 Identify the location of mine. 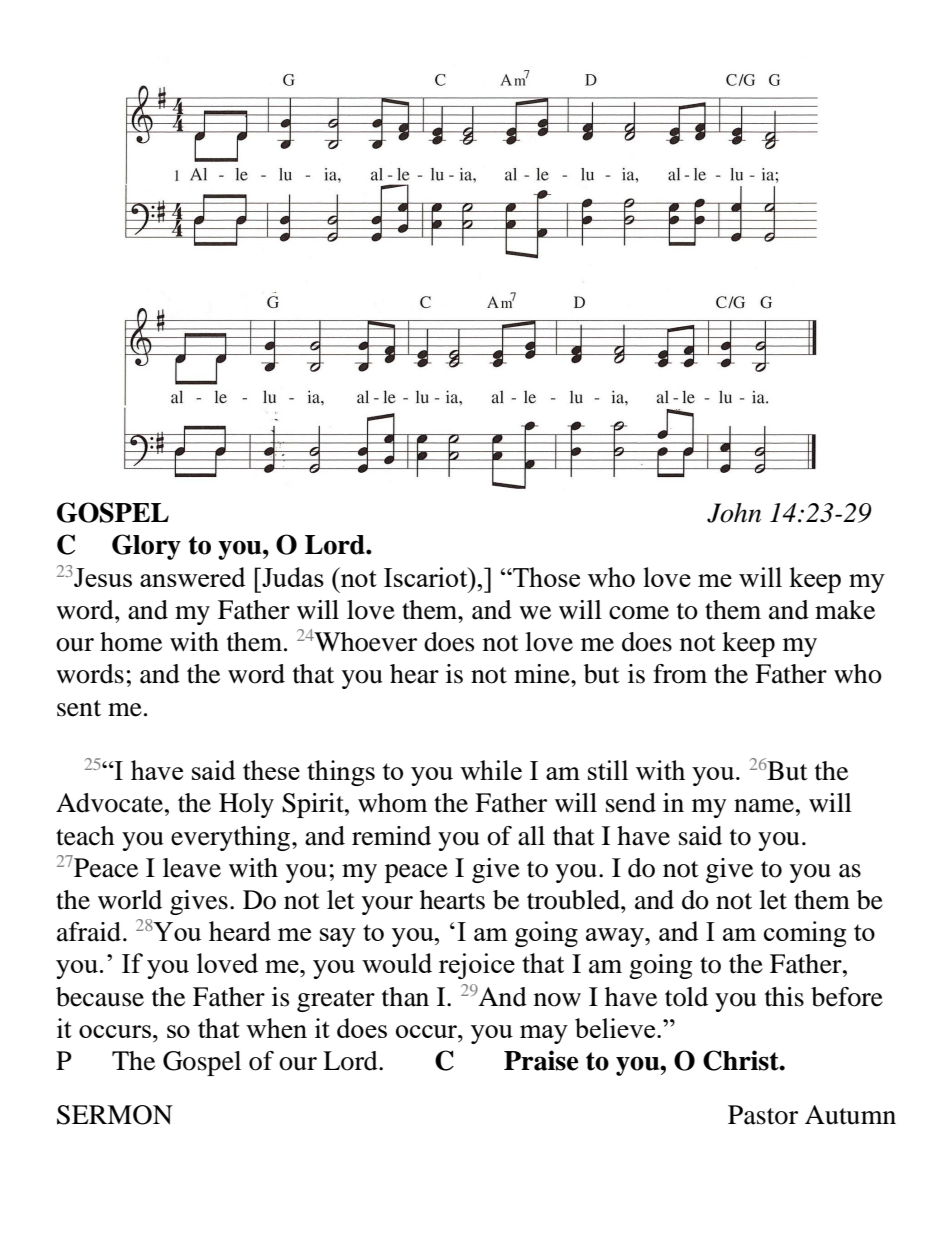
(543, 674).
